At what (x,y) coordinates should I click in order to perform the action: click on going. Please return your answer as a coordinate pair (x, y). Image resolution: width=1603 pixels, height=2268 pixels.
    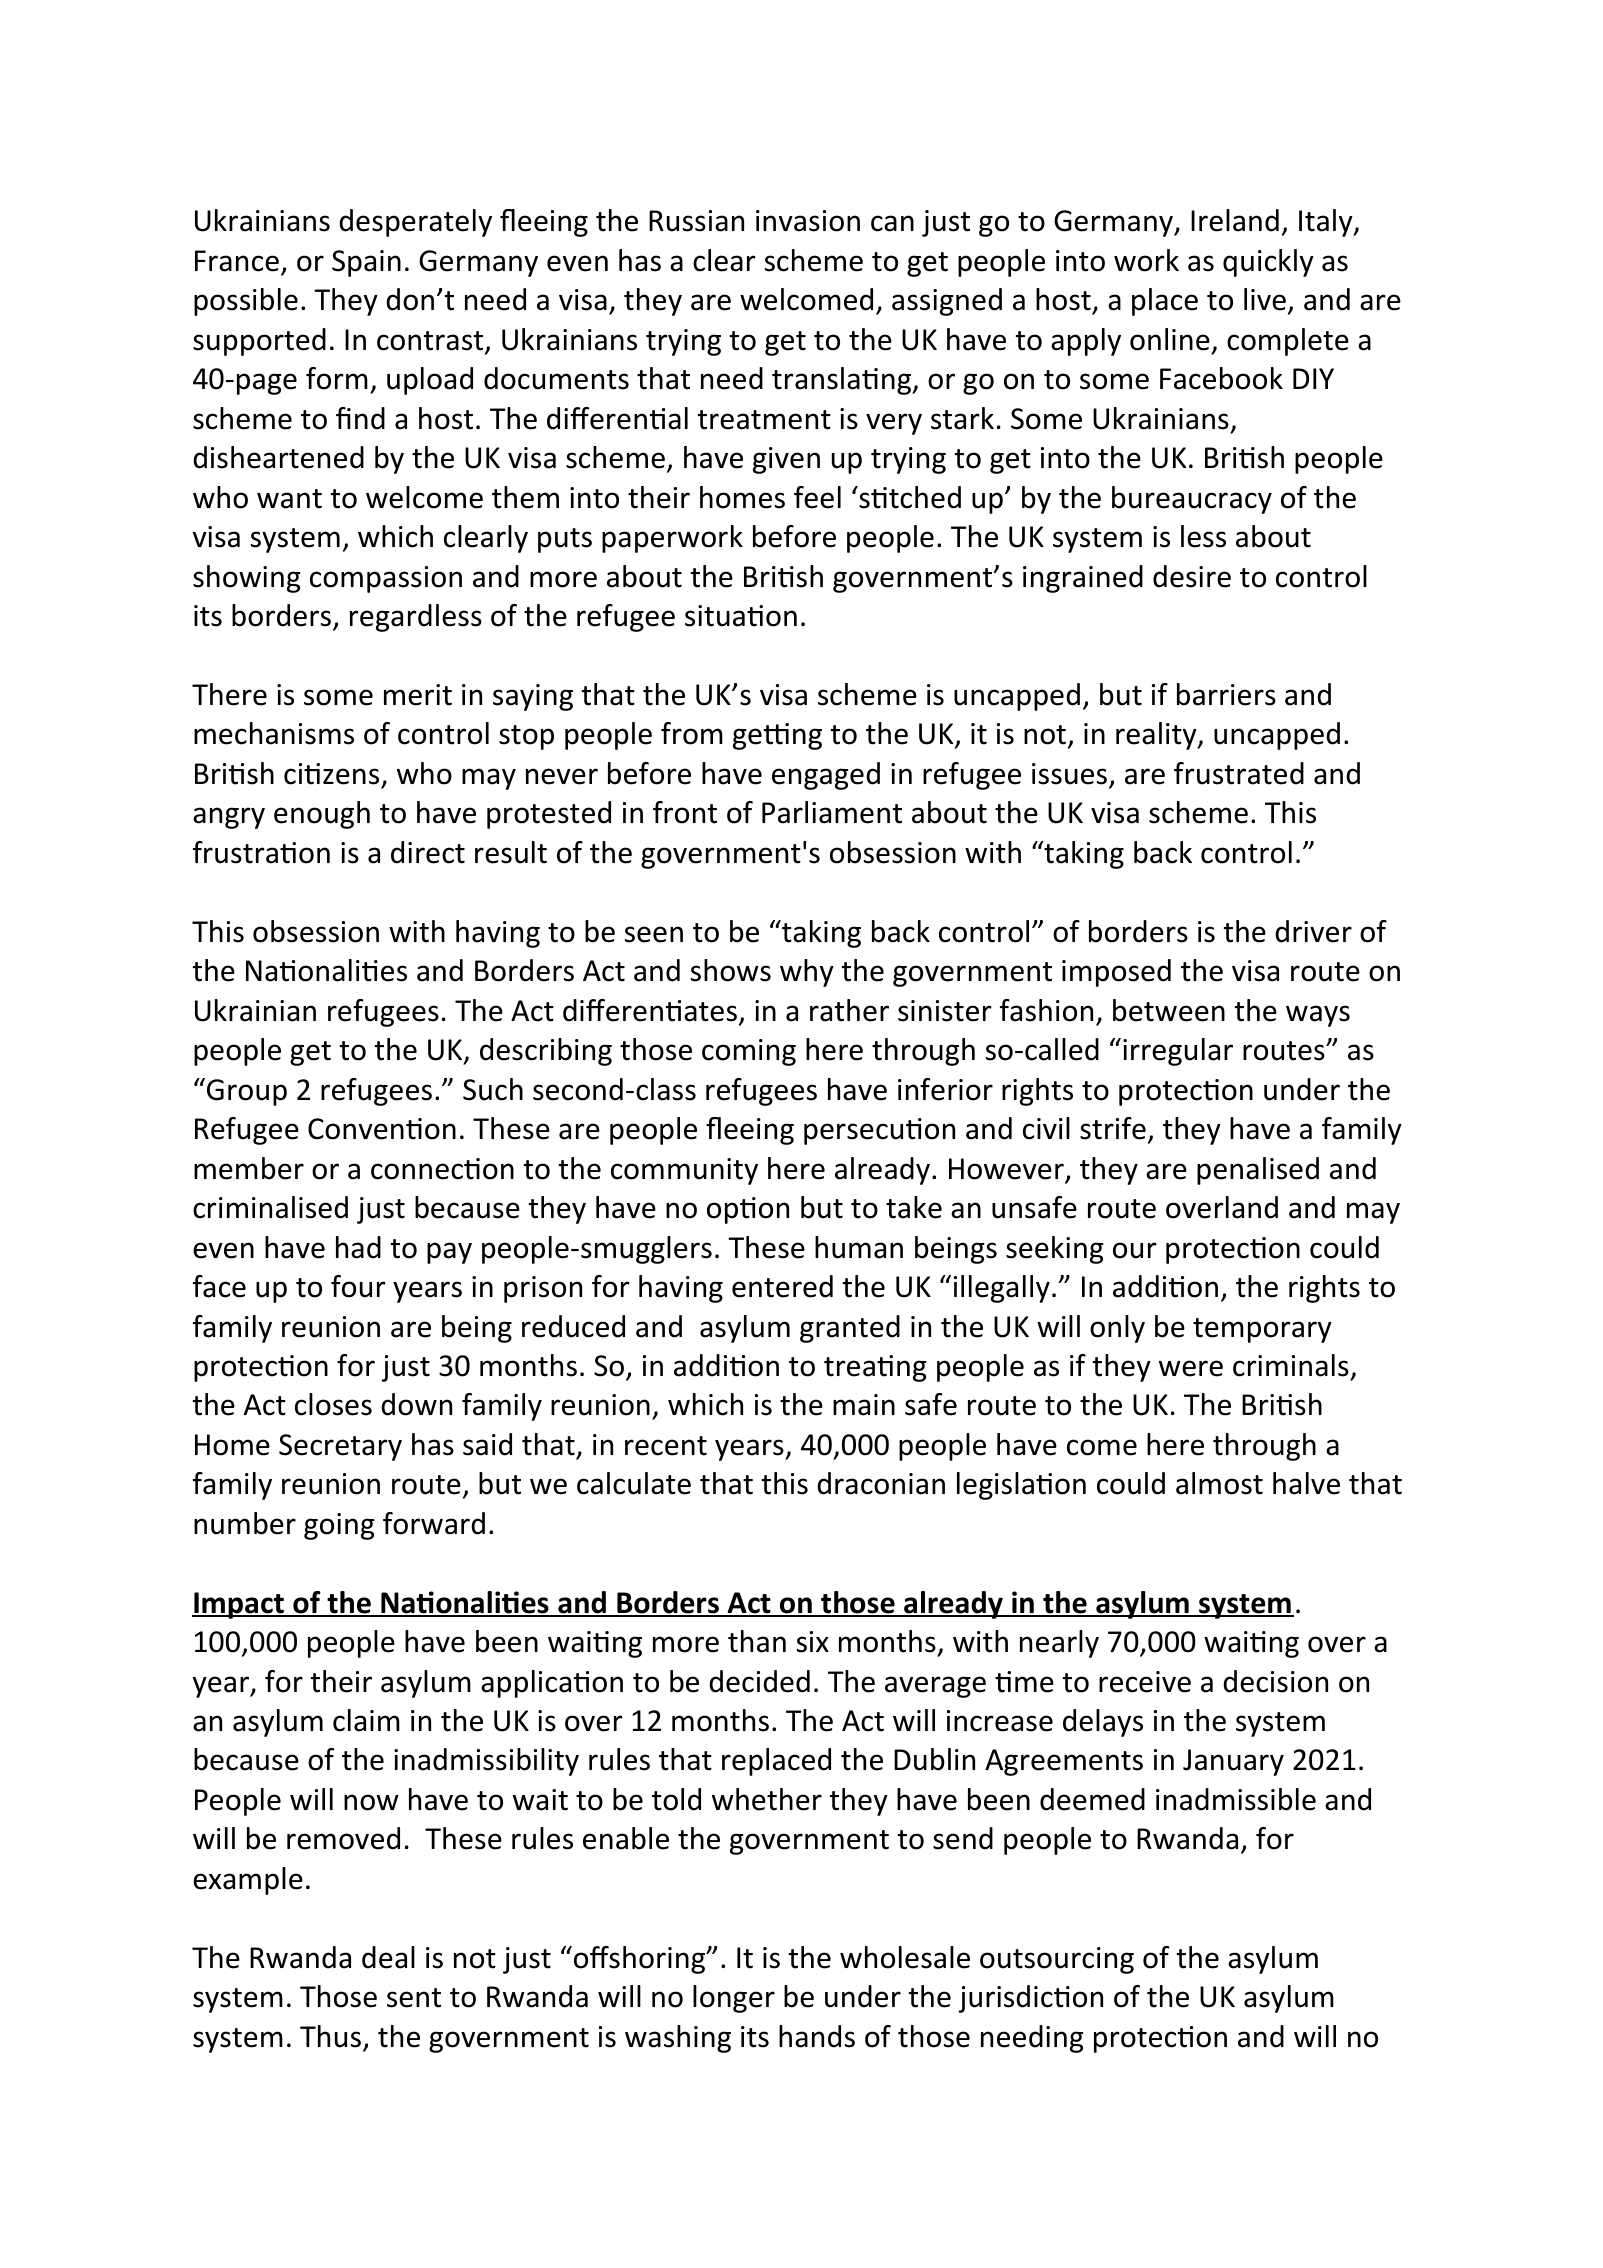
    Looking at the image, I should click on (339, 1526).
